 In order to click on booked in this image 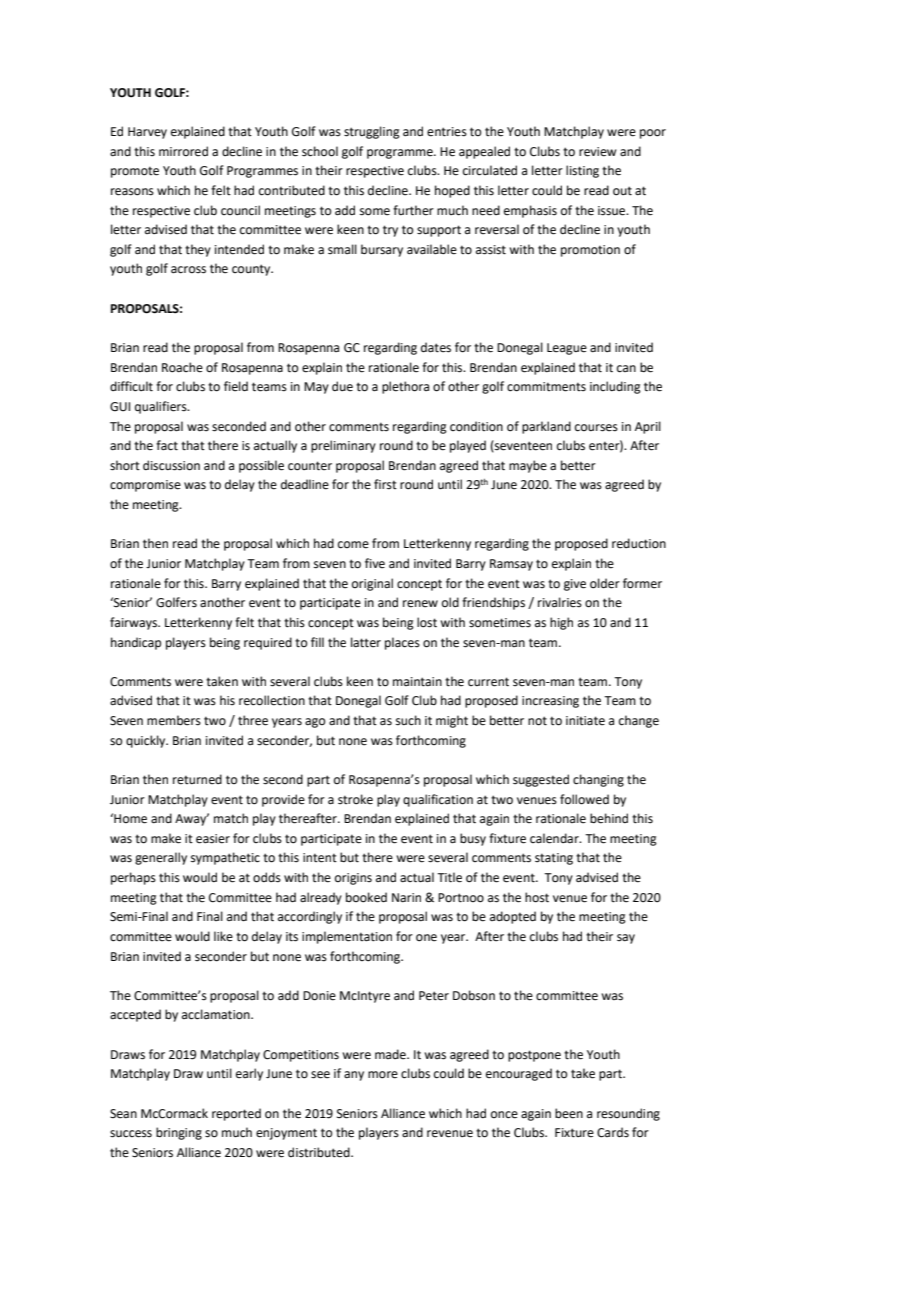, I will do `click(366, 897)`.
